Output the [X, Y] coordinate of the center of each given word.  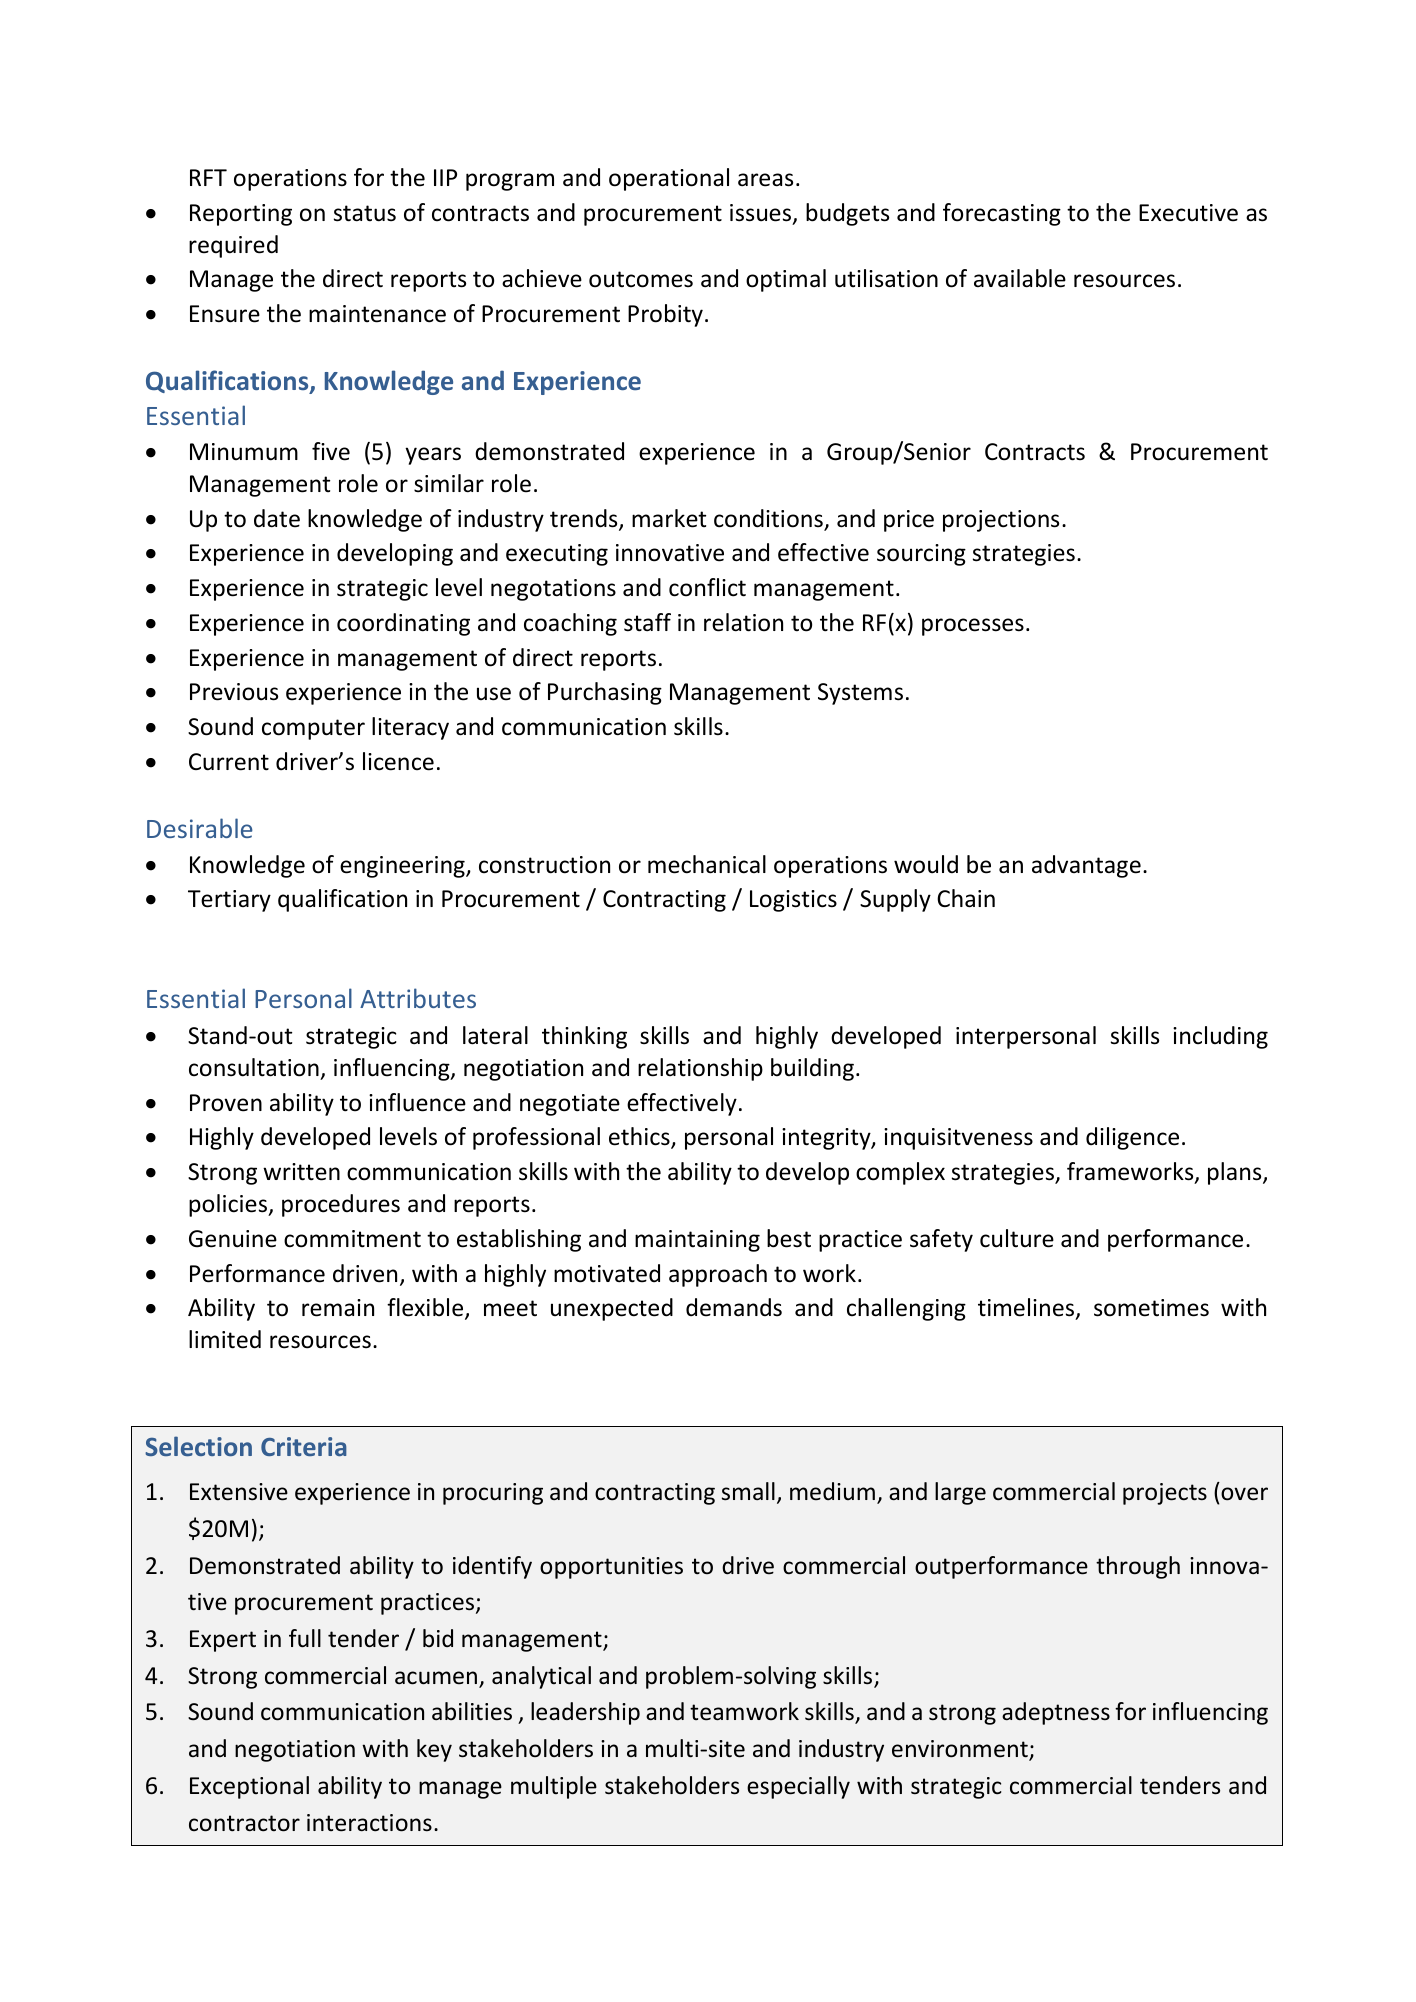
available [1020, 278]
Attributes [418, 998]
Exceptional [249, 1787]
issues [760, 213]
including [1220, 1037]
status [365, 213]
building [812, 1069]
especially [798, 1787]
